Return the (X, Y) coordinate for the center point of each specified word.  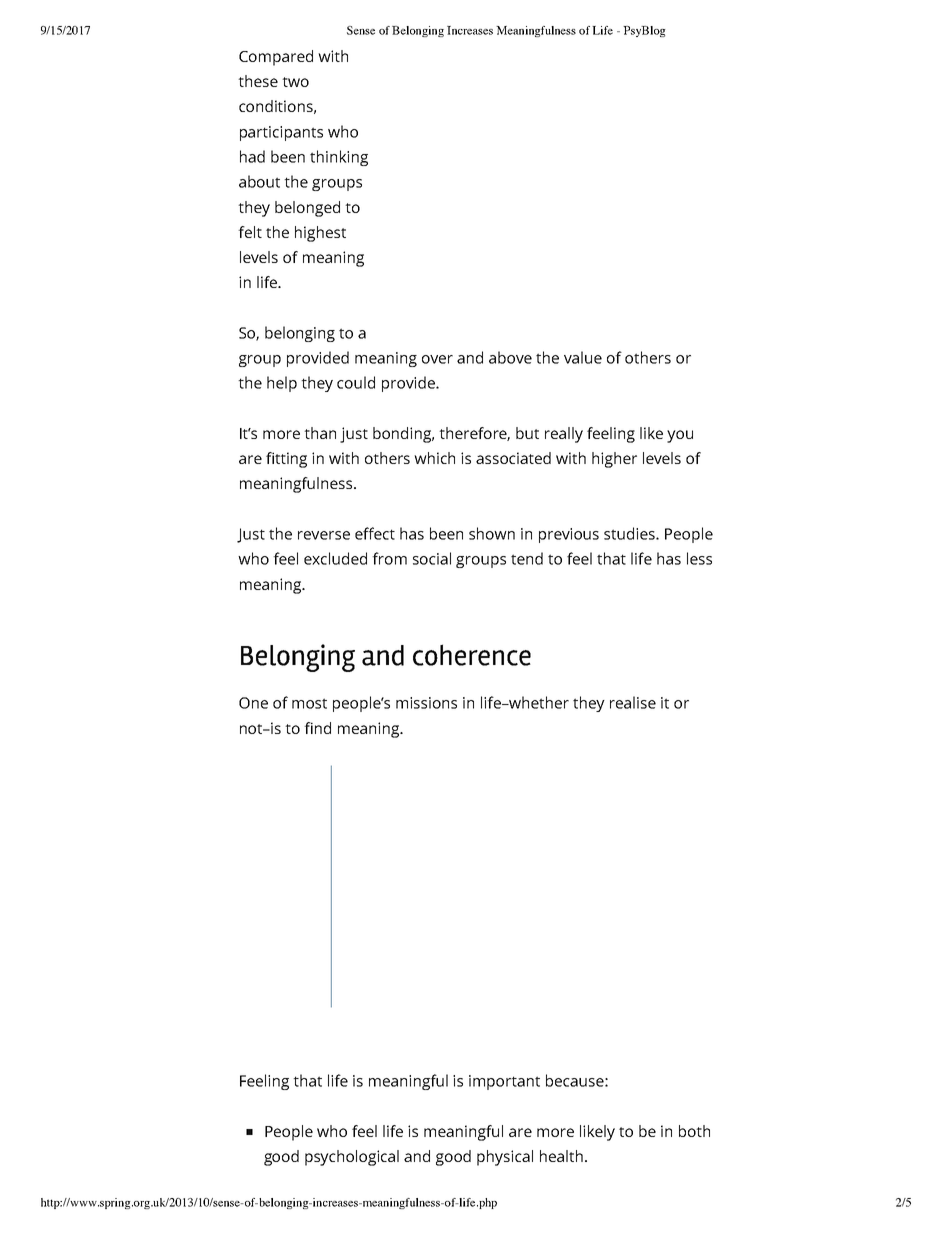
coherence (472, 655)
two (295, 82)
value (583, 357)
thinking (339, 158)
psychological (352, 1158)
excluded (335, 558)
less (699, 558)
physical (505, 1158)
